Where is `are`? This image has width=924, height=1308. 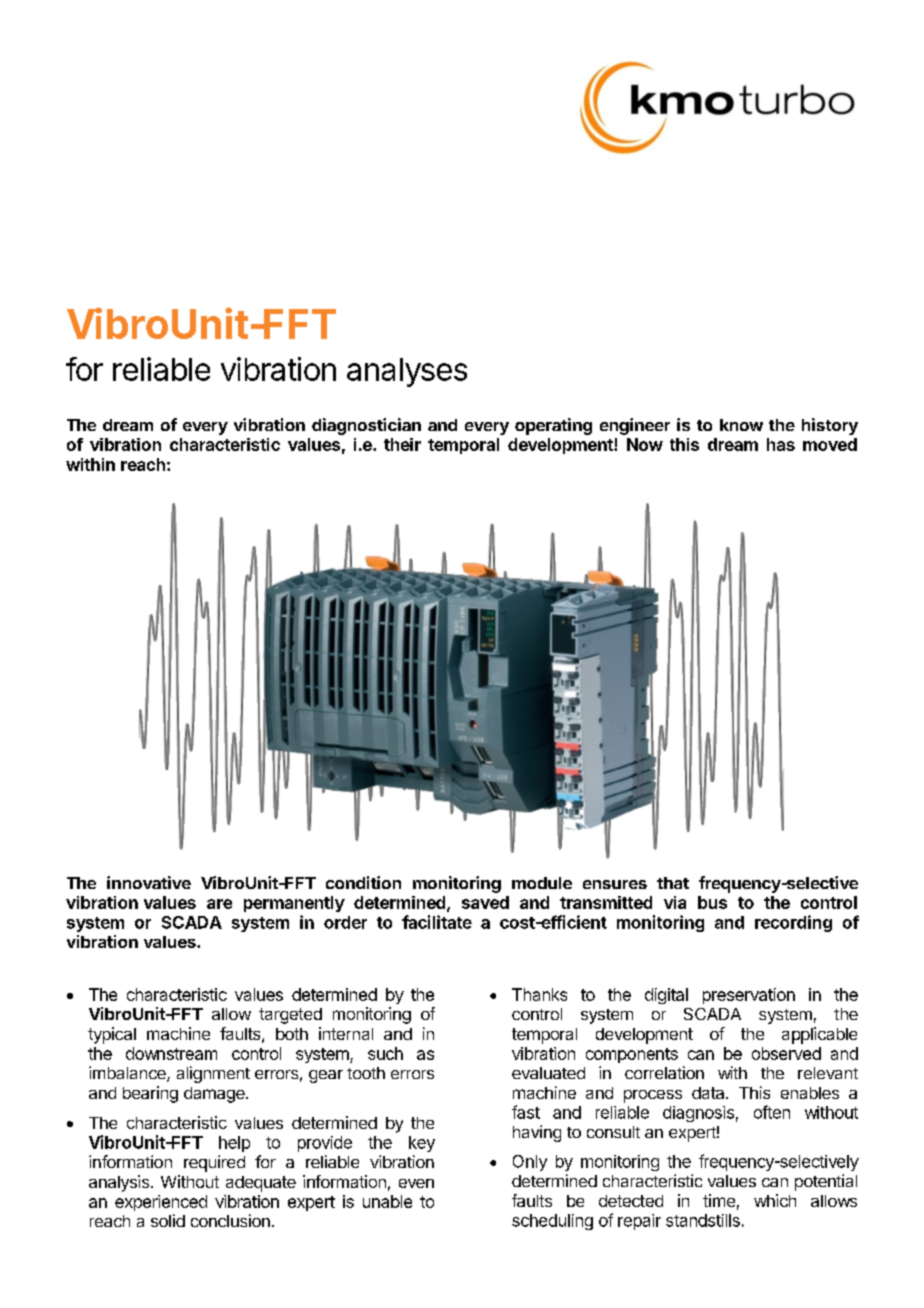 are is located at coordinates (219, 904).
